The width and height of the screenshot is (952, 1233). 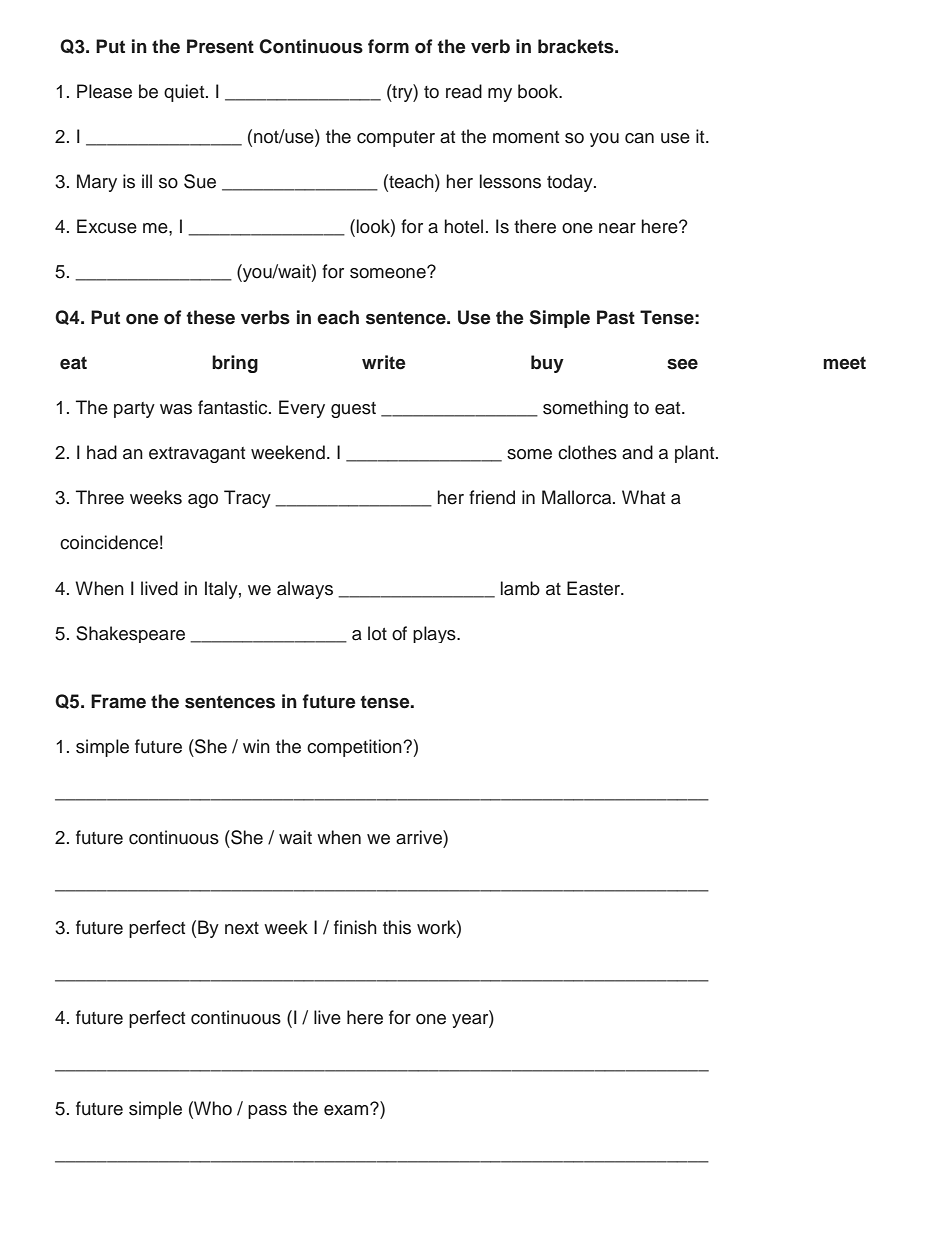 I want to click on read, so click(x=464, y=91).
